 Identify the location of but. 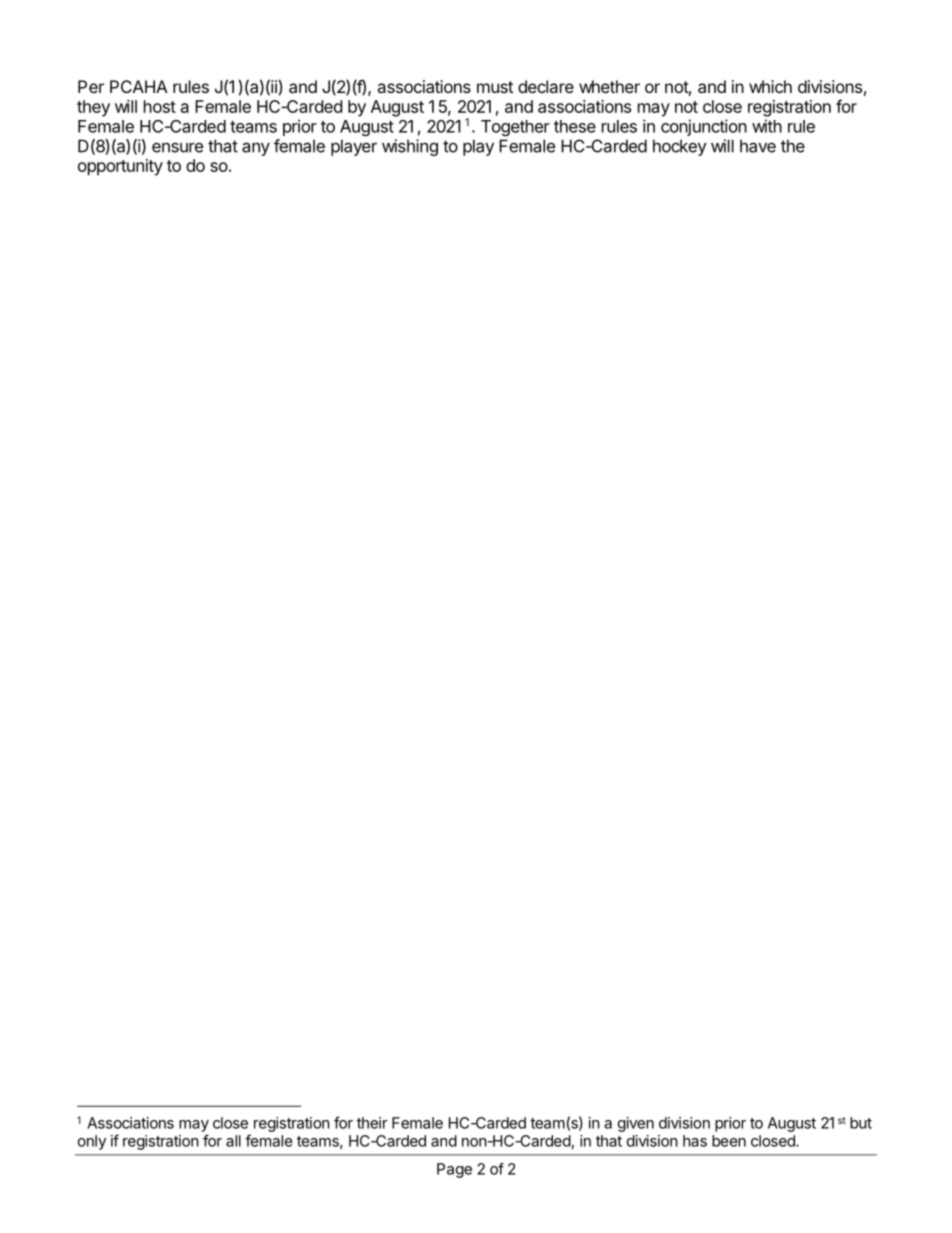
(861, 1123).
